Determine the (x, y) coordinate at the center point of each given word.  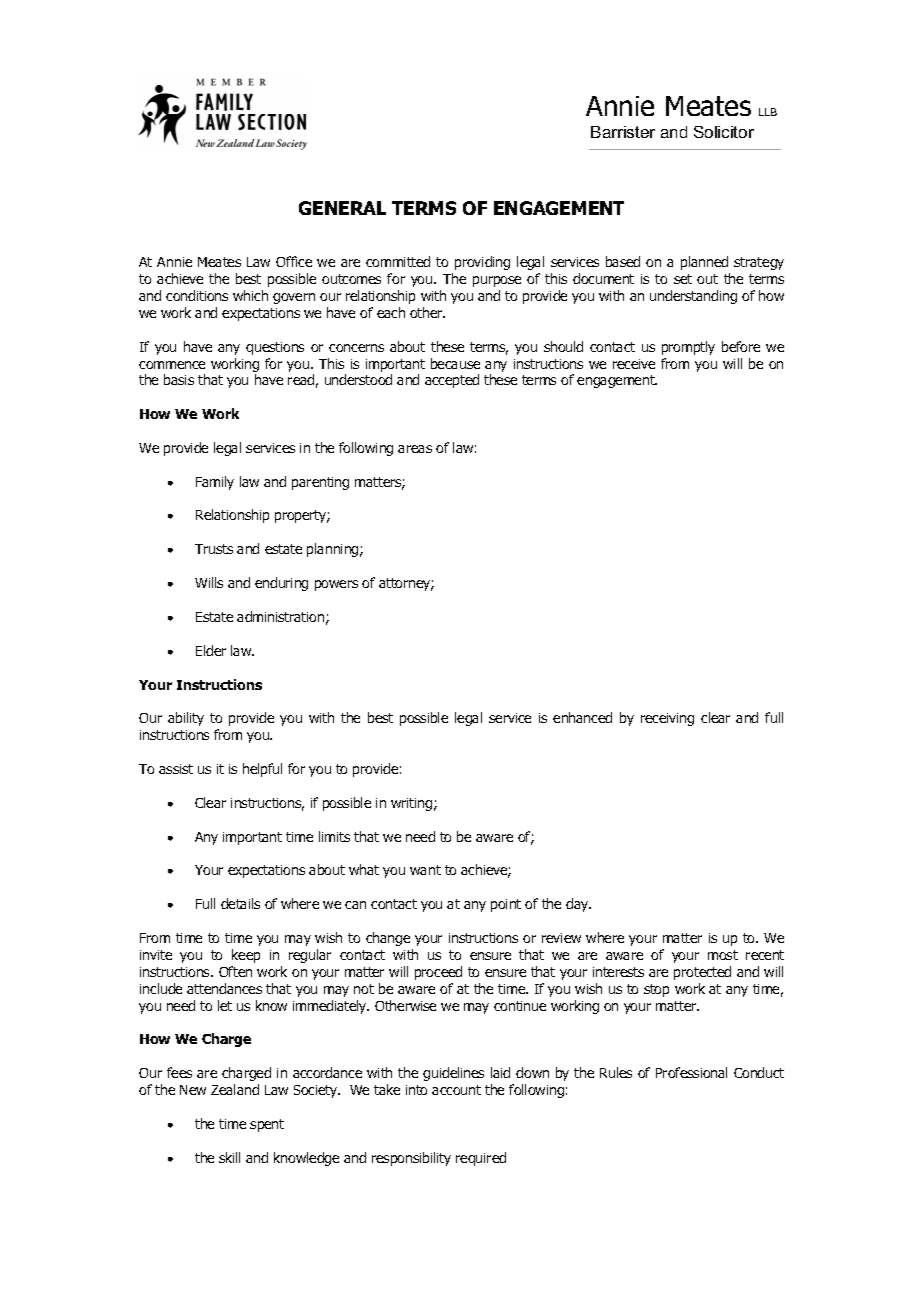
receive (634, 364)
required (481, 1159)
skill (229, 1157)
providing (482, 263)
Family (215, 483)
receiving (667, 719)
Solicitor (724, 132)
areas (415, 449)
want (425, 870)
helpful (262, 770)
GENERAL (342, 208)
